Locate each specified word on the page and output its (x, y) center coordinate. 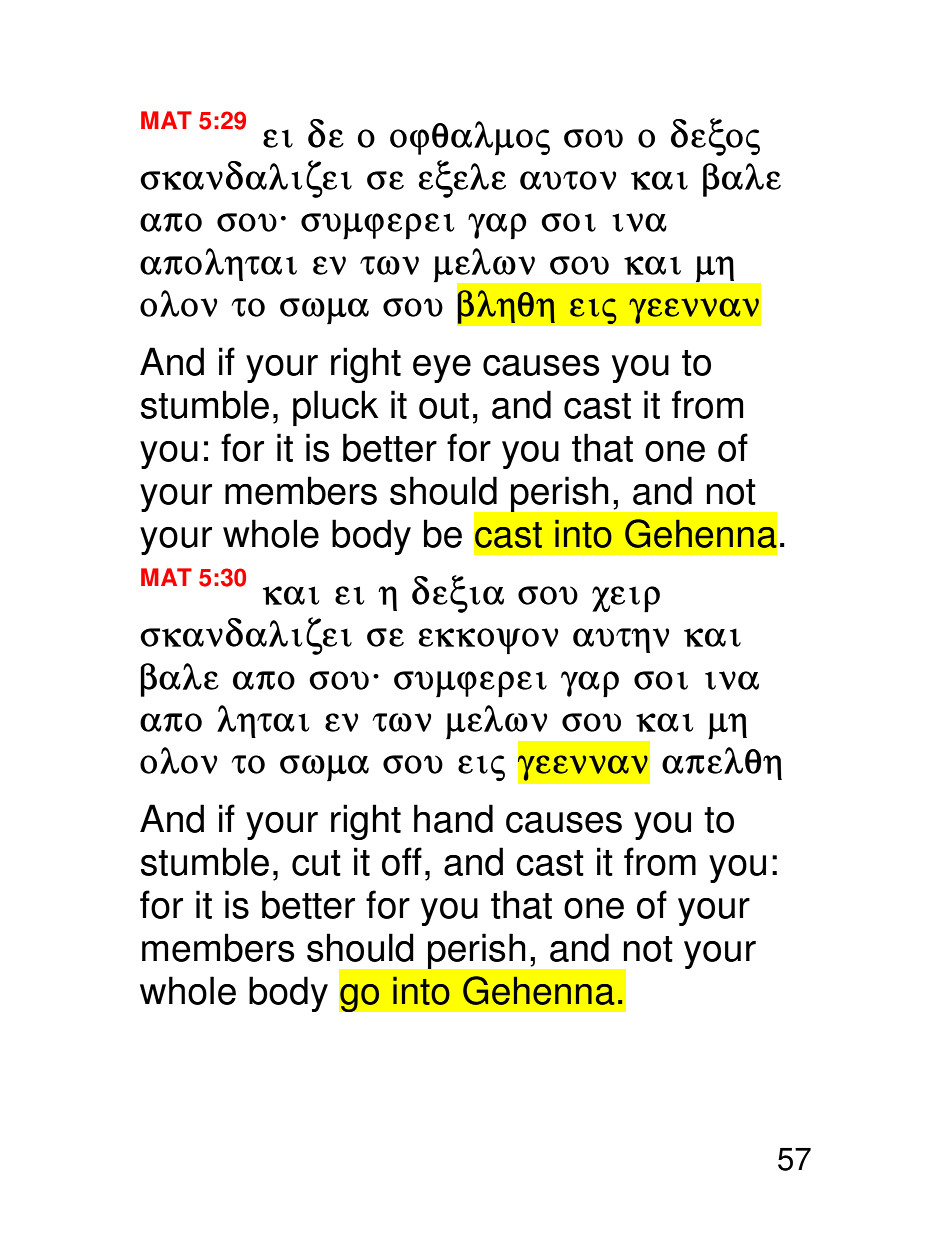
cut (316, 863)
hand (453, 818)
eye (442, 369)
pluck (336, 408)
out (444, 406)
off (402, 861)
